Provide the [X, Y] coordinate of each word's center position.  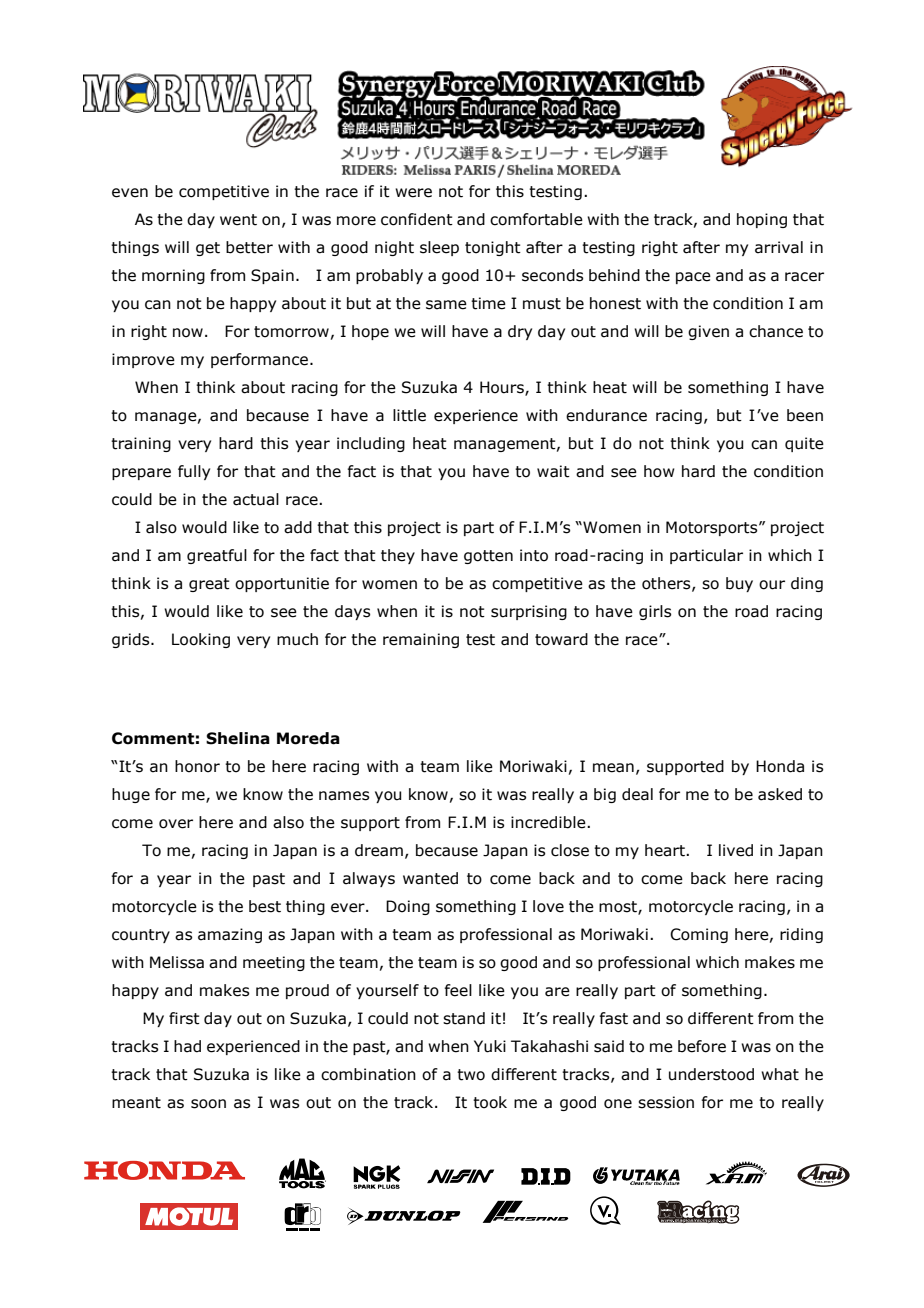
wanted [430, 878]
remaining [421, 640]
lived [736, 850]
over [176, 824]
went [238, 220]
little [409, 415]
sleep [439, 248]
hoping [762, 220]
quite [804, 444]
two [471, 1075]
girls [655, 612]
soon [208, 1104]
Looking [201, 640]
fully [194, 472]
